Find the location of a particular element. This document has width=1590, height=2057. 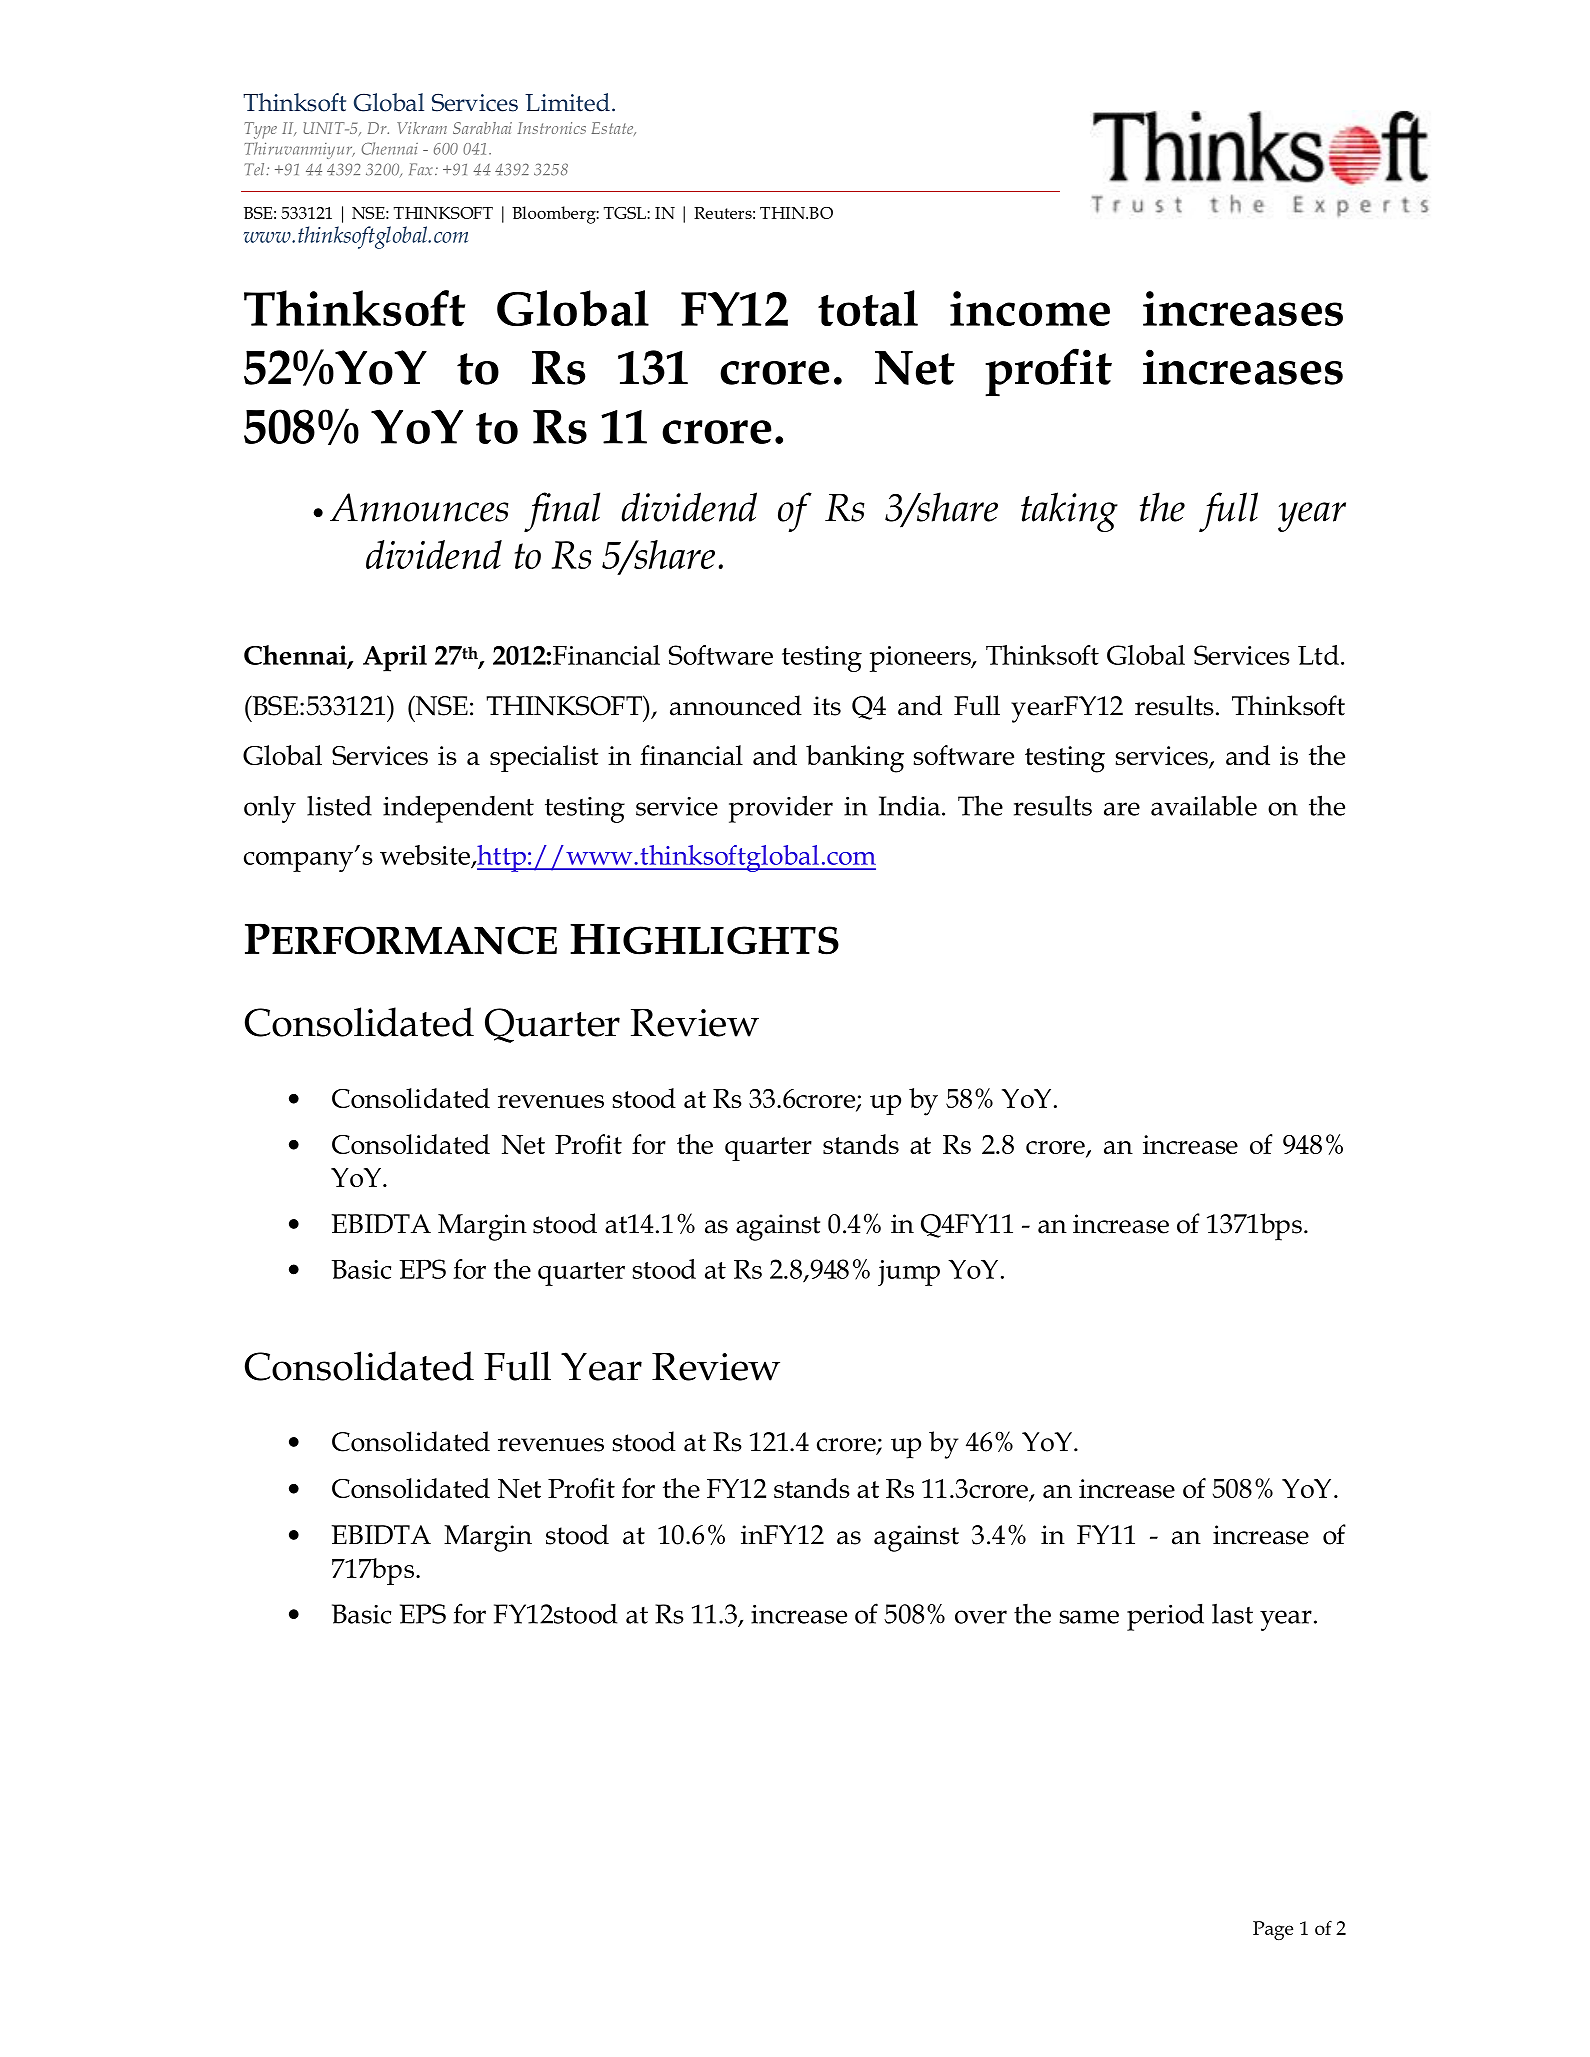

over is located at coordinates (981, 1617).
